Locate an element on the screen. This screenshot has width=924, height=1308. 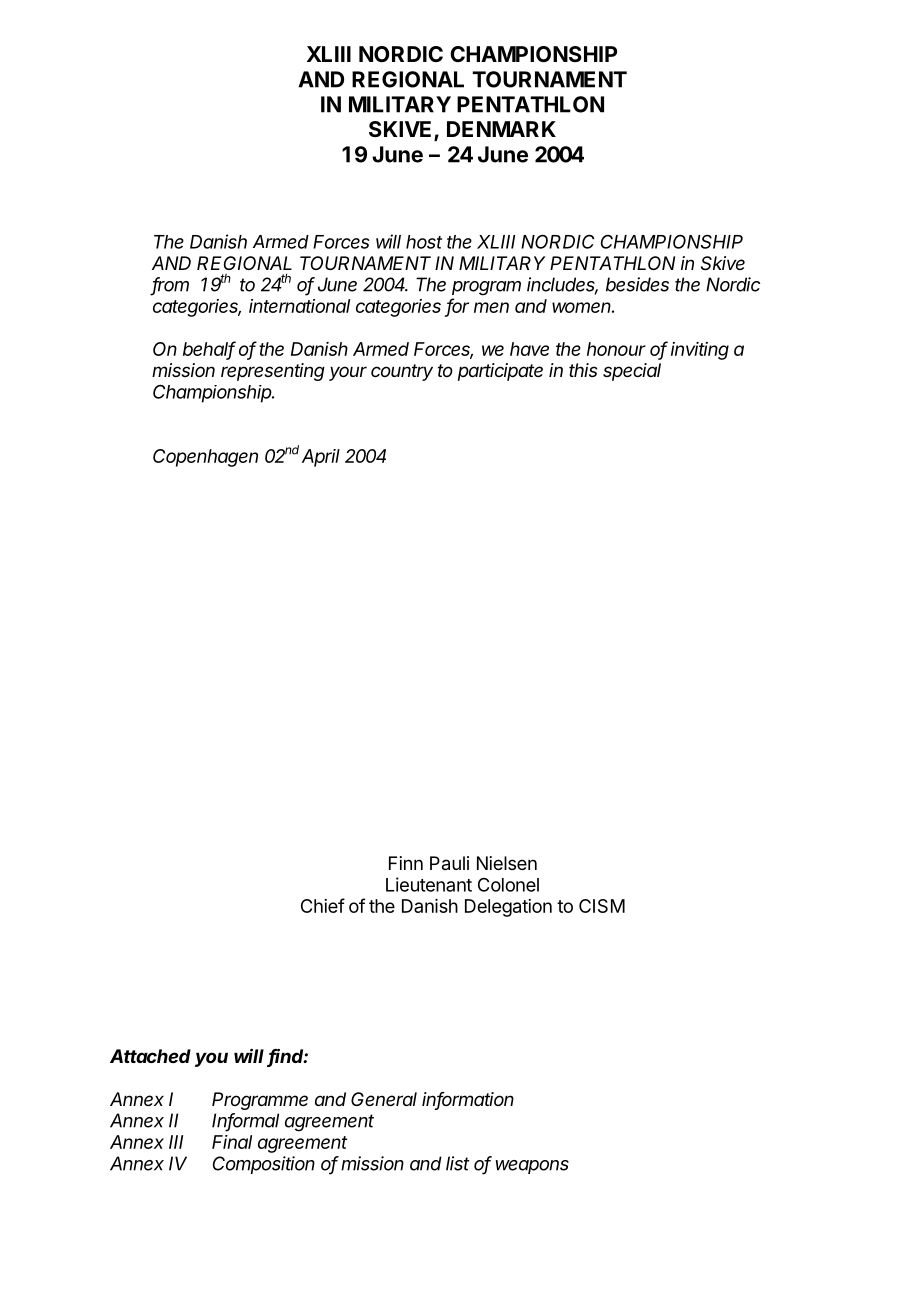
this is located at coordinates (583, 370).
